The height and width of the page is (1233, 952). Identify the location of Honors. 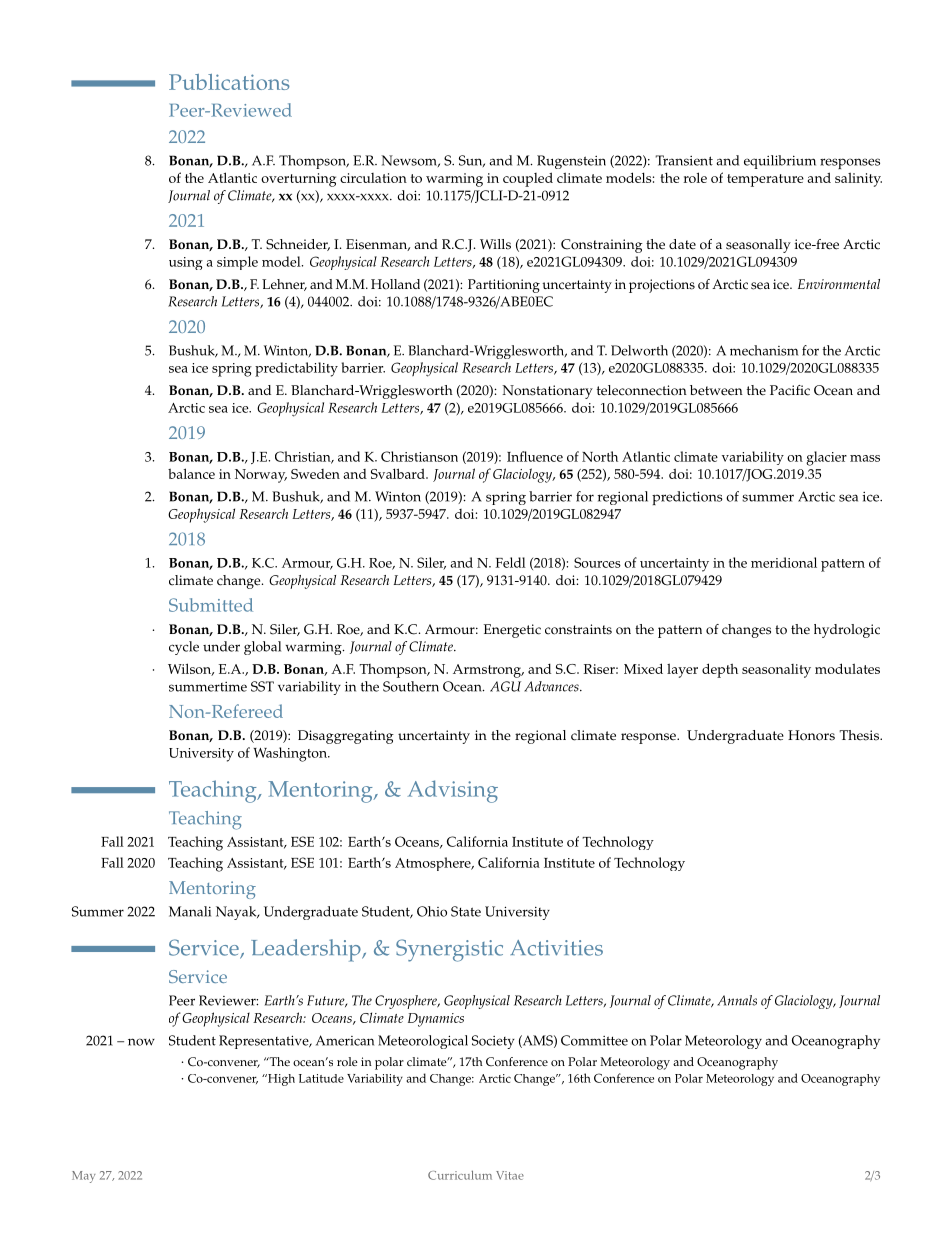
(811, 735).
